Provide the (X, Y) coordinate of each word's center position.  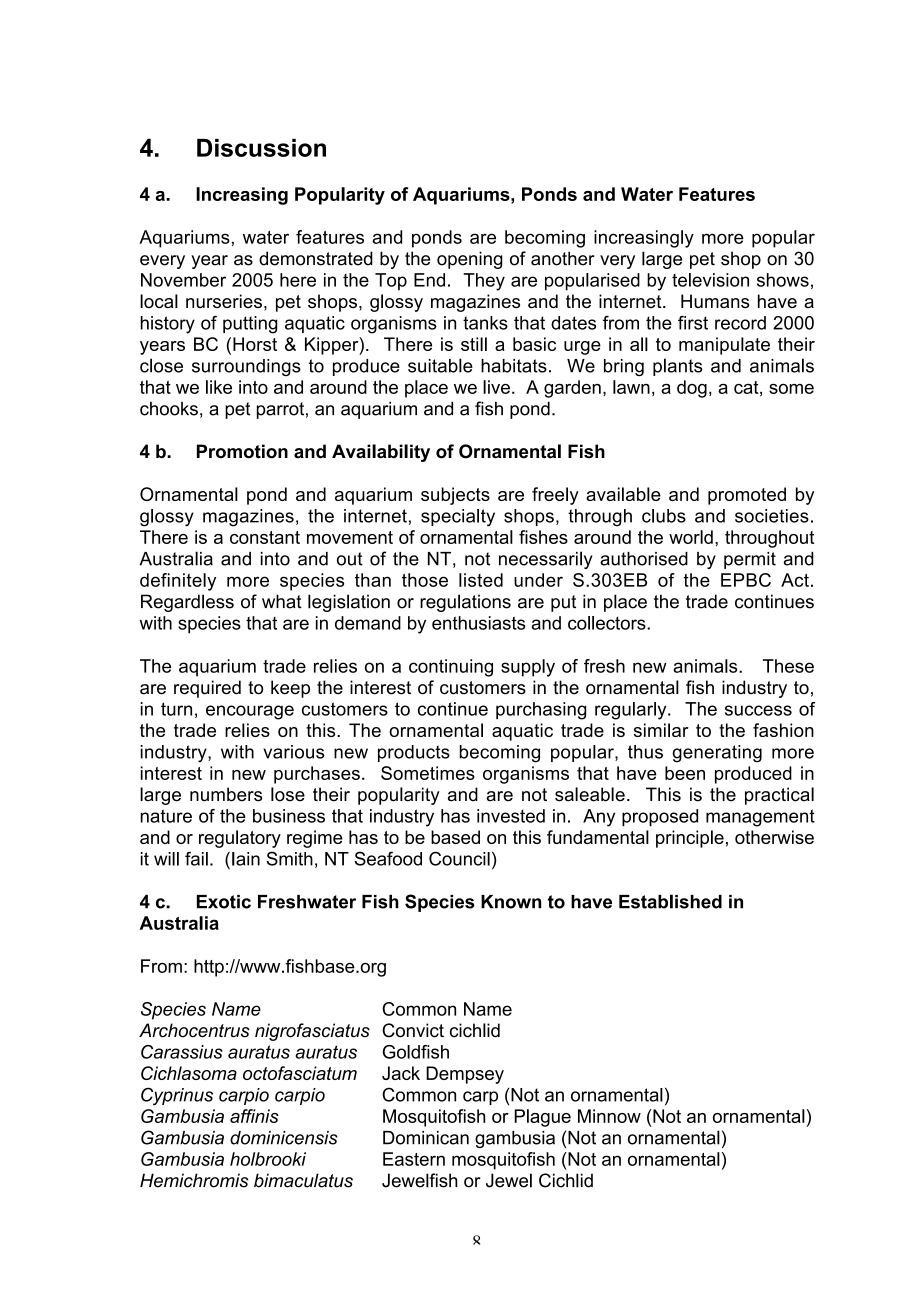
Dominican (426, 1138)
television (710, 280)
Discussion (261, 148)
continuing (451, 668)
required (207, 689)
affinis (254, 1116)
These (788, 666)
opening (470, 260)
